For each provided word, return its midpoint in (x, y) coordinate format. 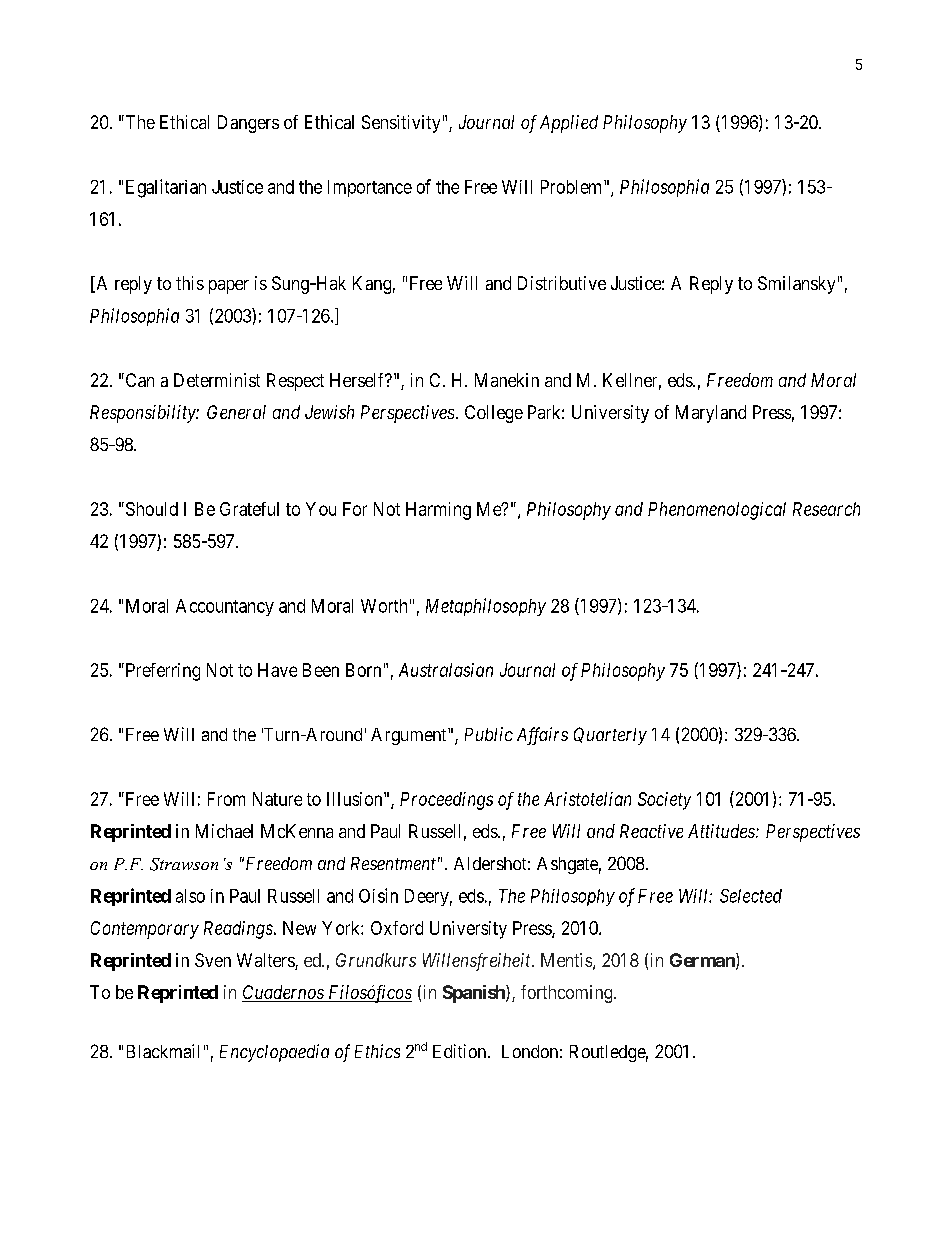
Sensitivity (401, 124)
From (226, 799)
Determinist (217, 380)
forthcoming (568, 994)
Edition (461, 1051)
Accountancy (225, 607)
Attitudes (722, 831)
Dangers (248, 124)
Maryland (711, 414)
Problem (573, 187)
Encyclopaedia (274, 1053)
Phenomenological (717, 511)
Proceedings (446, 801)
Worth (384, 606)
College (494, 414)
